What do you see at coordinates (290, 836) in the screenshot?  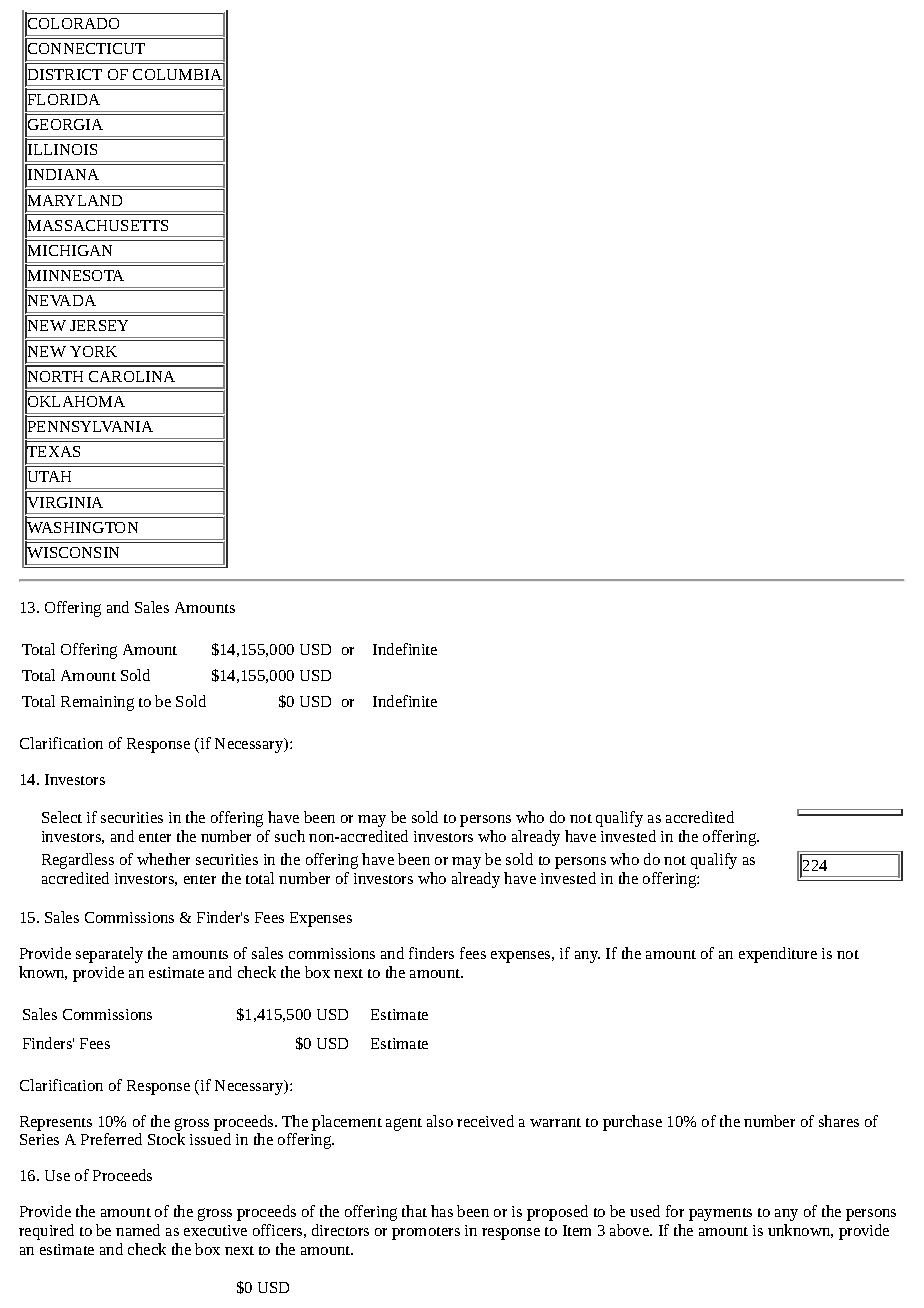 I see `such` at bounding box center [290, 836].
